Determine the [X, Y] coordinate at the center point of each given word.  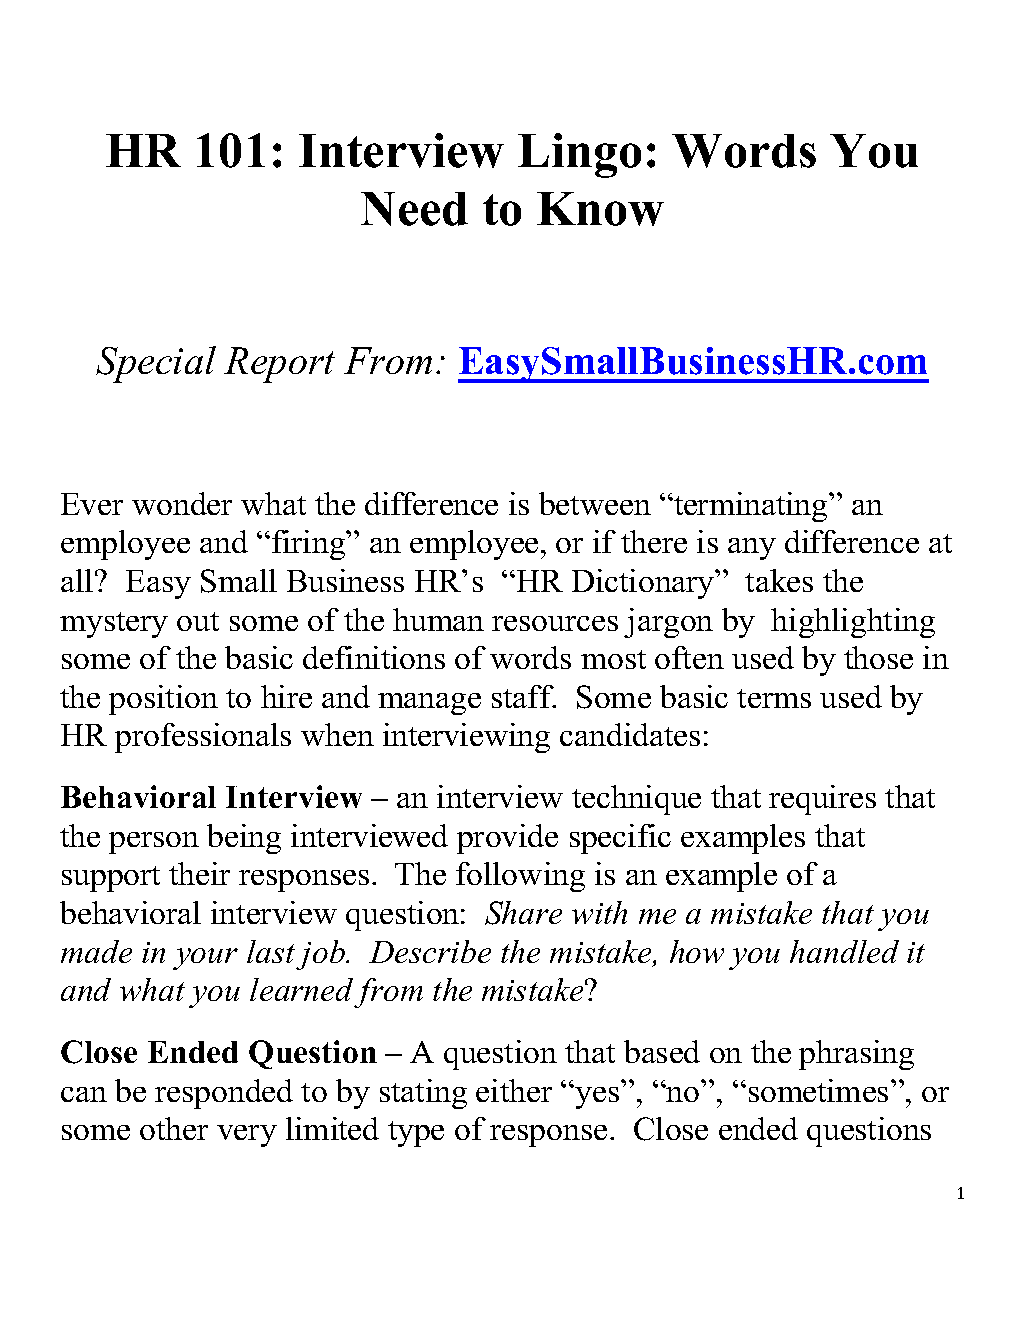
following [520, 877]
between [595, 503]
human [438, 619]
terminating [751, 507]
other [174, 1128]
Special [156, 364]
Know [600, 209]
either [514, 1090]
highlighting [853, 623]
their [199, 873]
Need [414, 209]
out [198, 621]
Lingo [579, 155]
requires [822, 800]
